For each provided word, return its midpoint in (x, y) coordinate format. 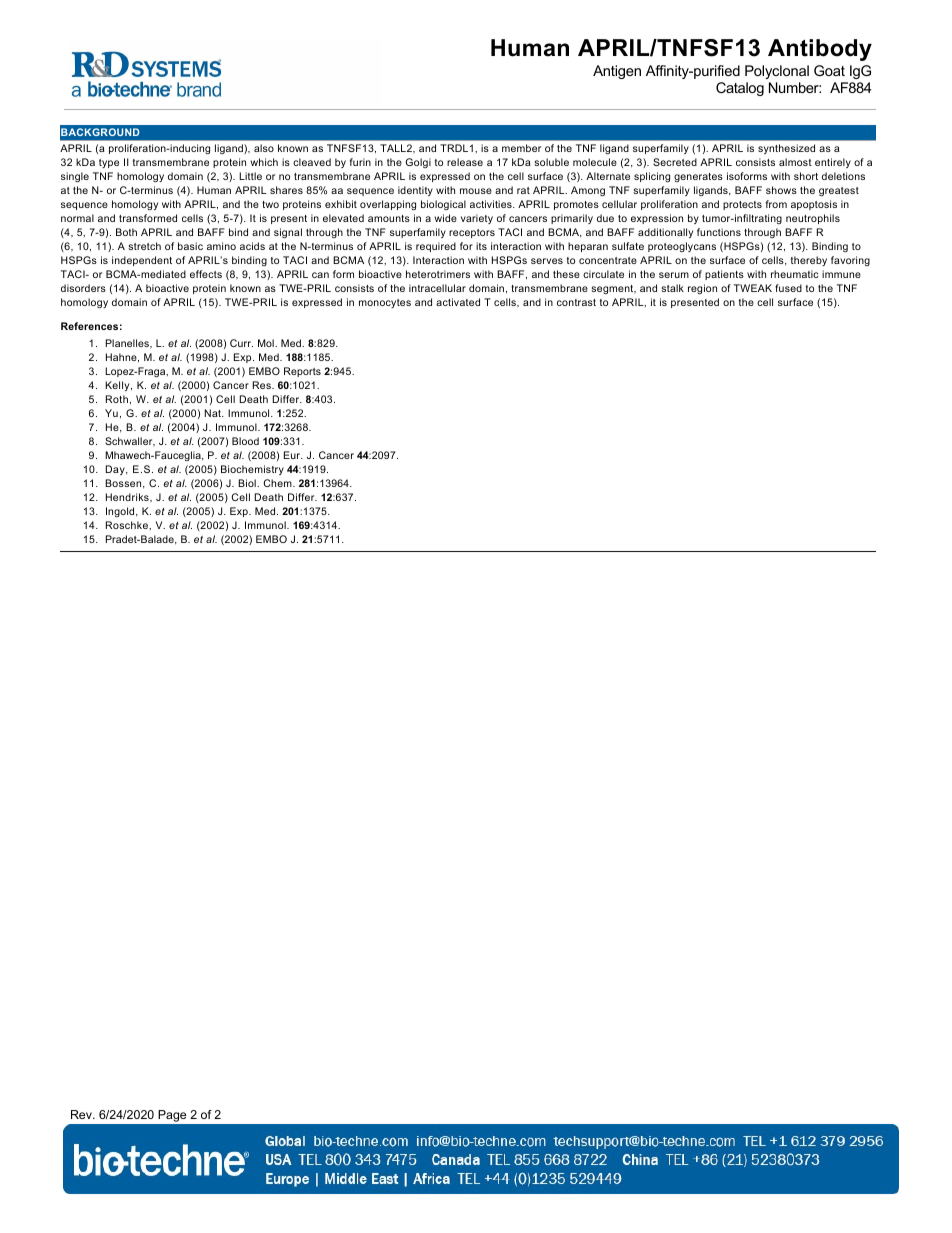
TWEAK (753, 288)
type (109, 163)
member (521, 148)
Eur (293, 455)
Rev (82, 1114)
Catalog (740, 89)
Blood (245, 441)
